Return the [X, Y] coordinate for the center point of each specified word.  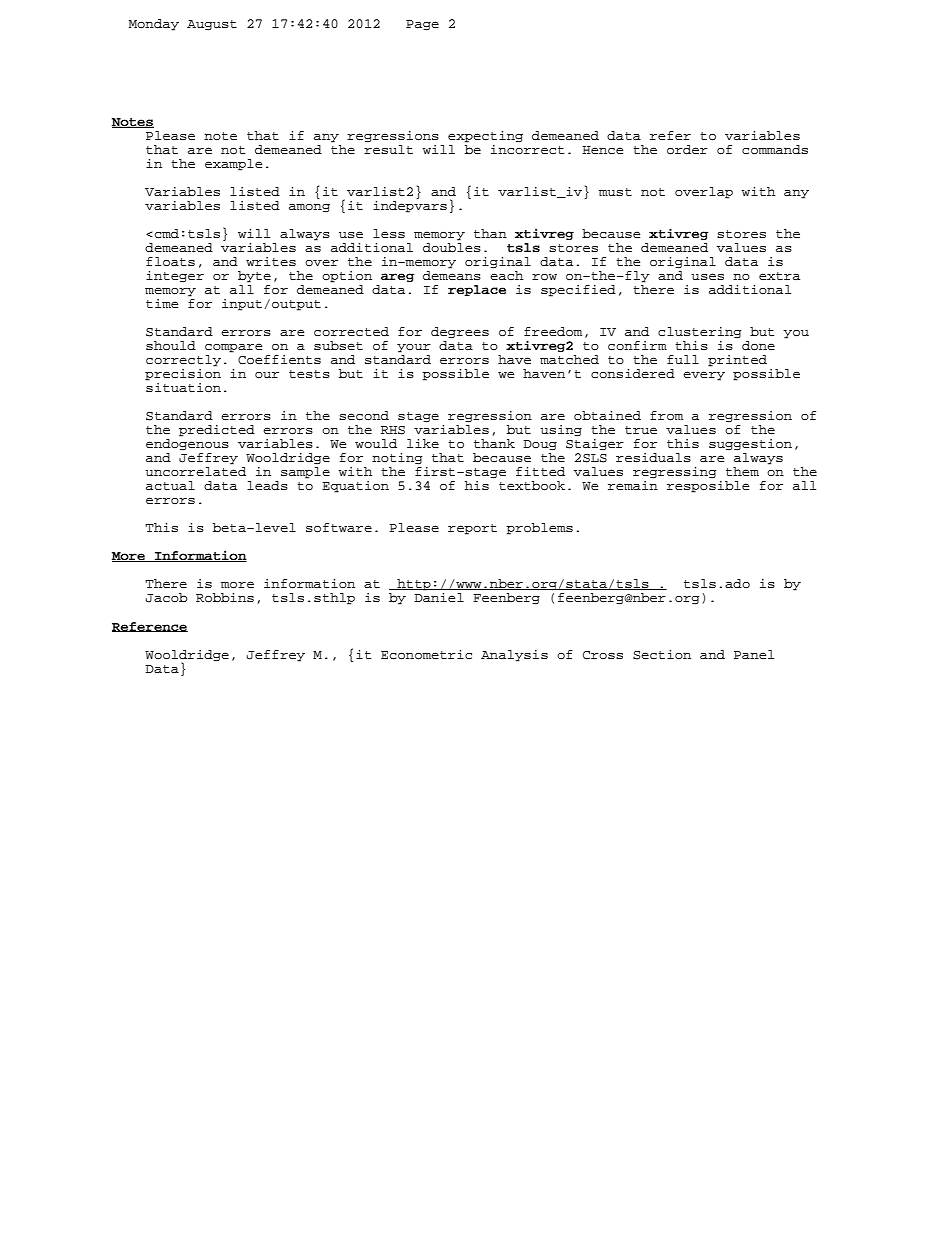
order [687, 150]
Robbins [225, 598]
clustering [700, 333]
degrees [460, 332]
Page [422, 25]
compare [233, 348]
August [212, 25]
